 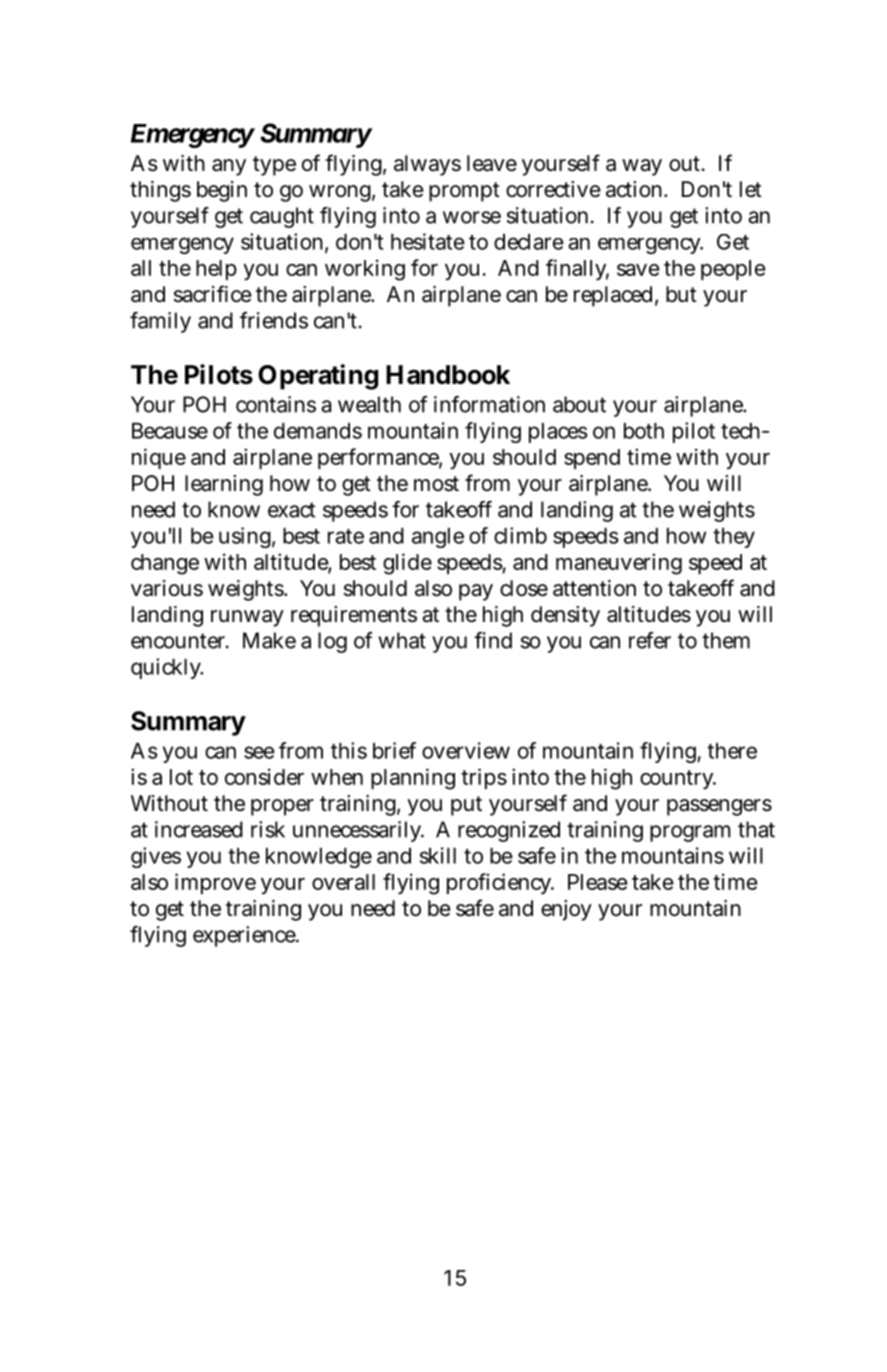 What do you see at coordinates (734, 538) in the page?
I see `they` at bounding box center [734, 538].
